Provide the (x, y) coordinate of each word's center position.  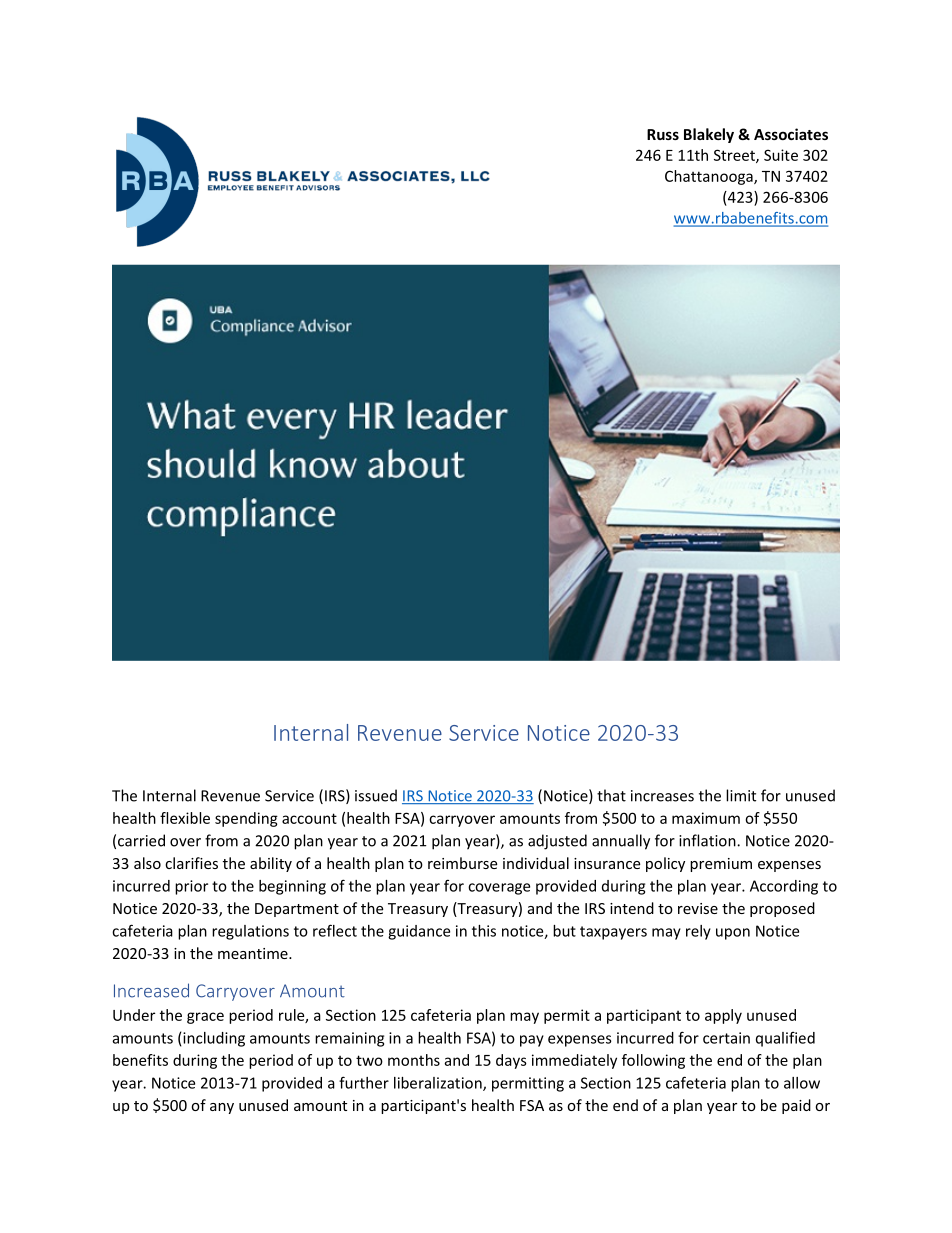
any (222, 1108)
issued (376, 795)
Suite (781, 155)
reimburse (462, 863)
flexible (185, 818)
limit (741, 795)
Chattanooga (710, 177)
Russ (663, 134)
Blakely (709, 135)
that (611, 795)
